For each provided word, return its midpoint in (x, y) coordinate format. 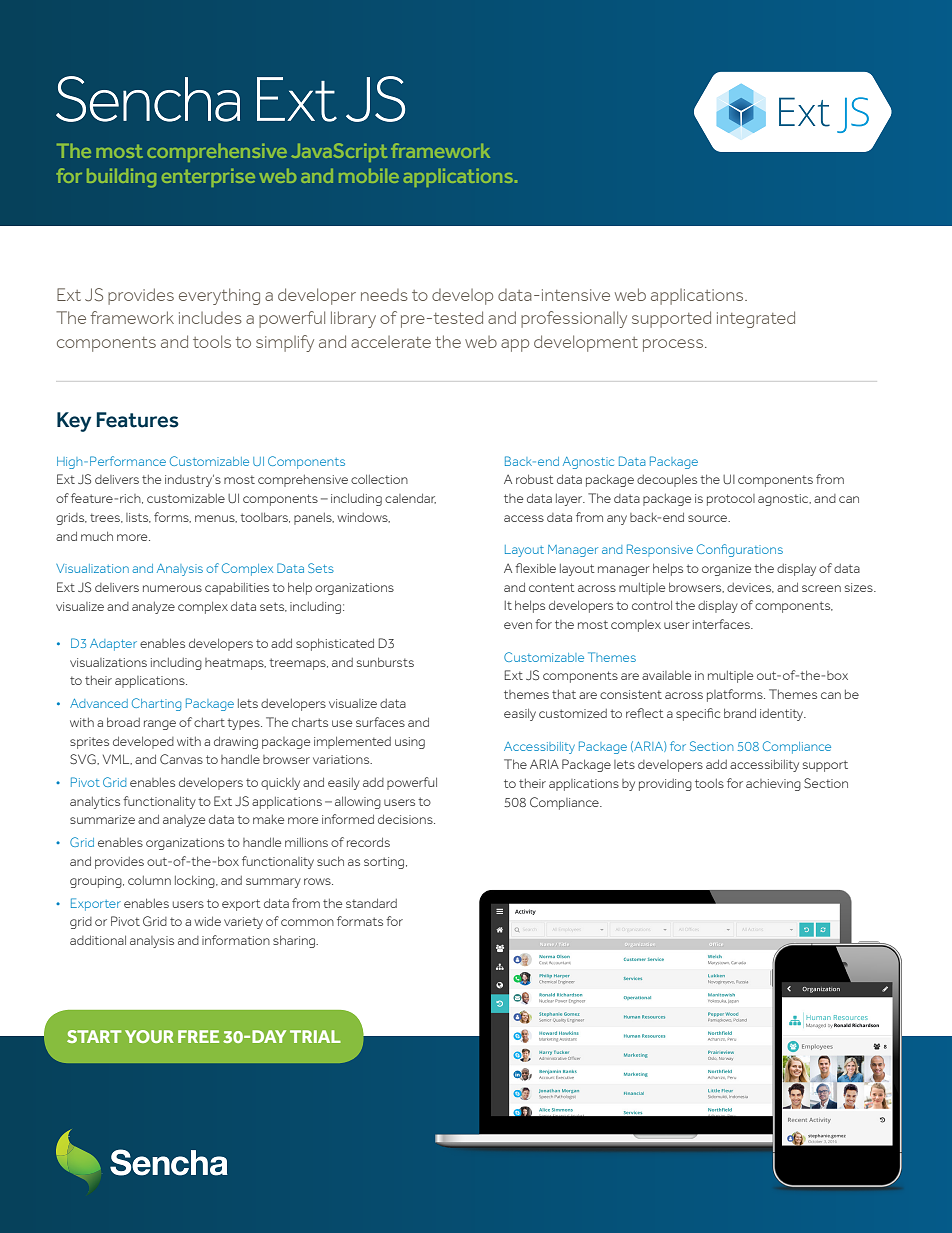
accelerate (391, 342)
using (410, 743)
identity (783, 715)
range (160, 725)
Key (74, 422)
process (674, 345)
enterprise (208, 178)
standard (371, 903)
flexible (535, 568)
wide (208, 921)
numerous (172, 588)
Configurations (740, 550)
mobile (369, 176)
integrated (756, 319)
